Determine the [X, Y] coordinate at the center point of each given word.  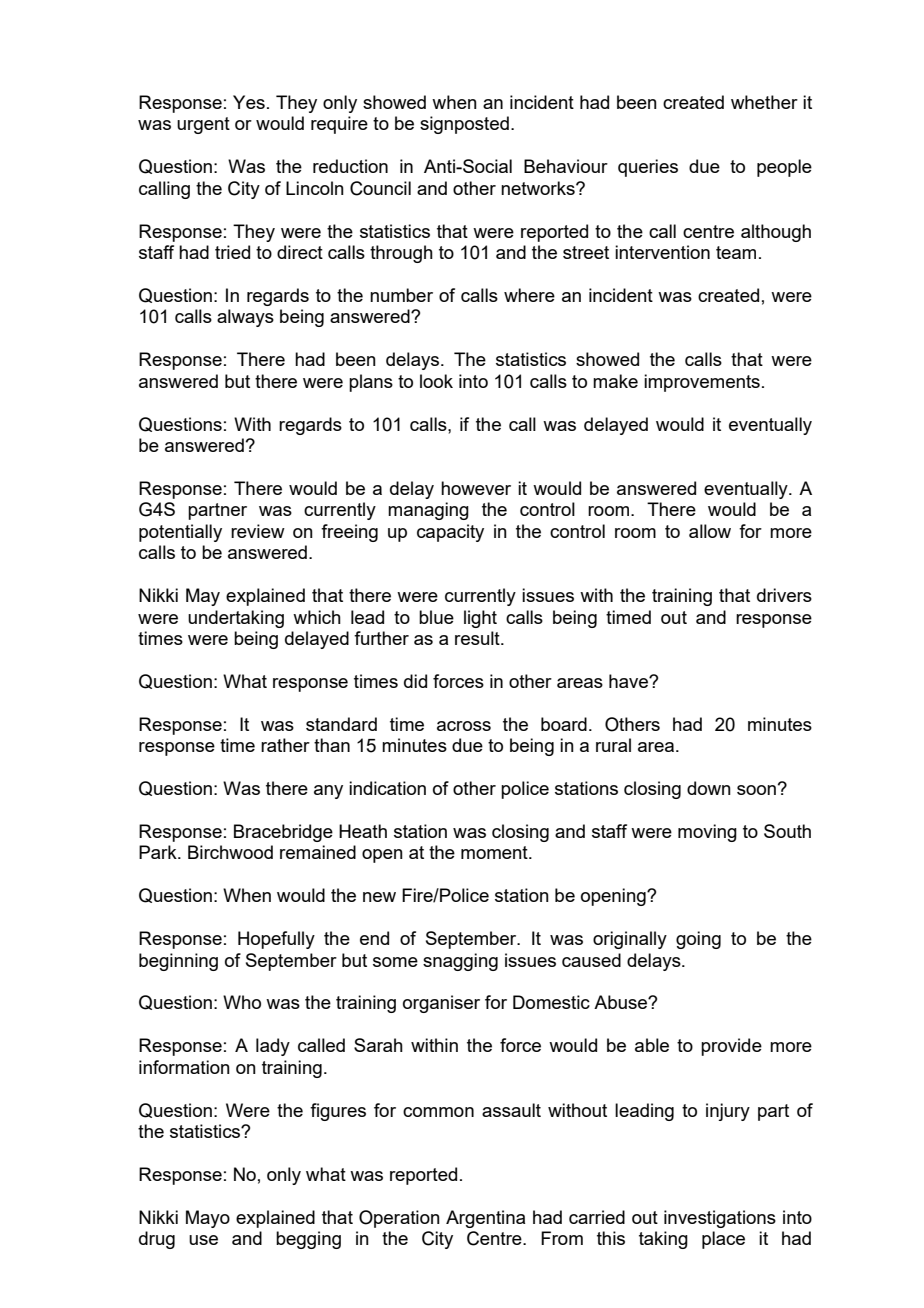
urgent [203, 125]
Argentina [485, 1219]
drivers [784, 595]
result [478, 638]
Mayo [208, 1219]
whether [764, 102]
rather [285, 745]
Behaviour [566, 166]
